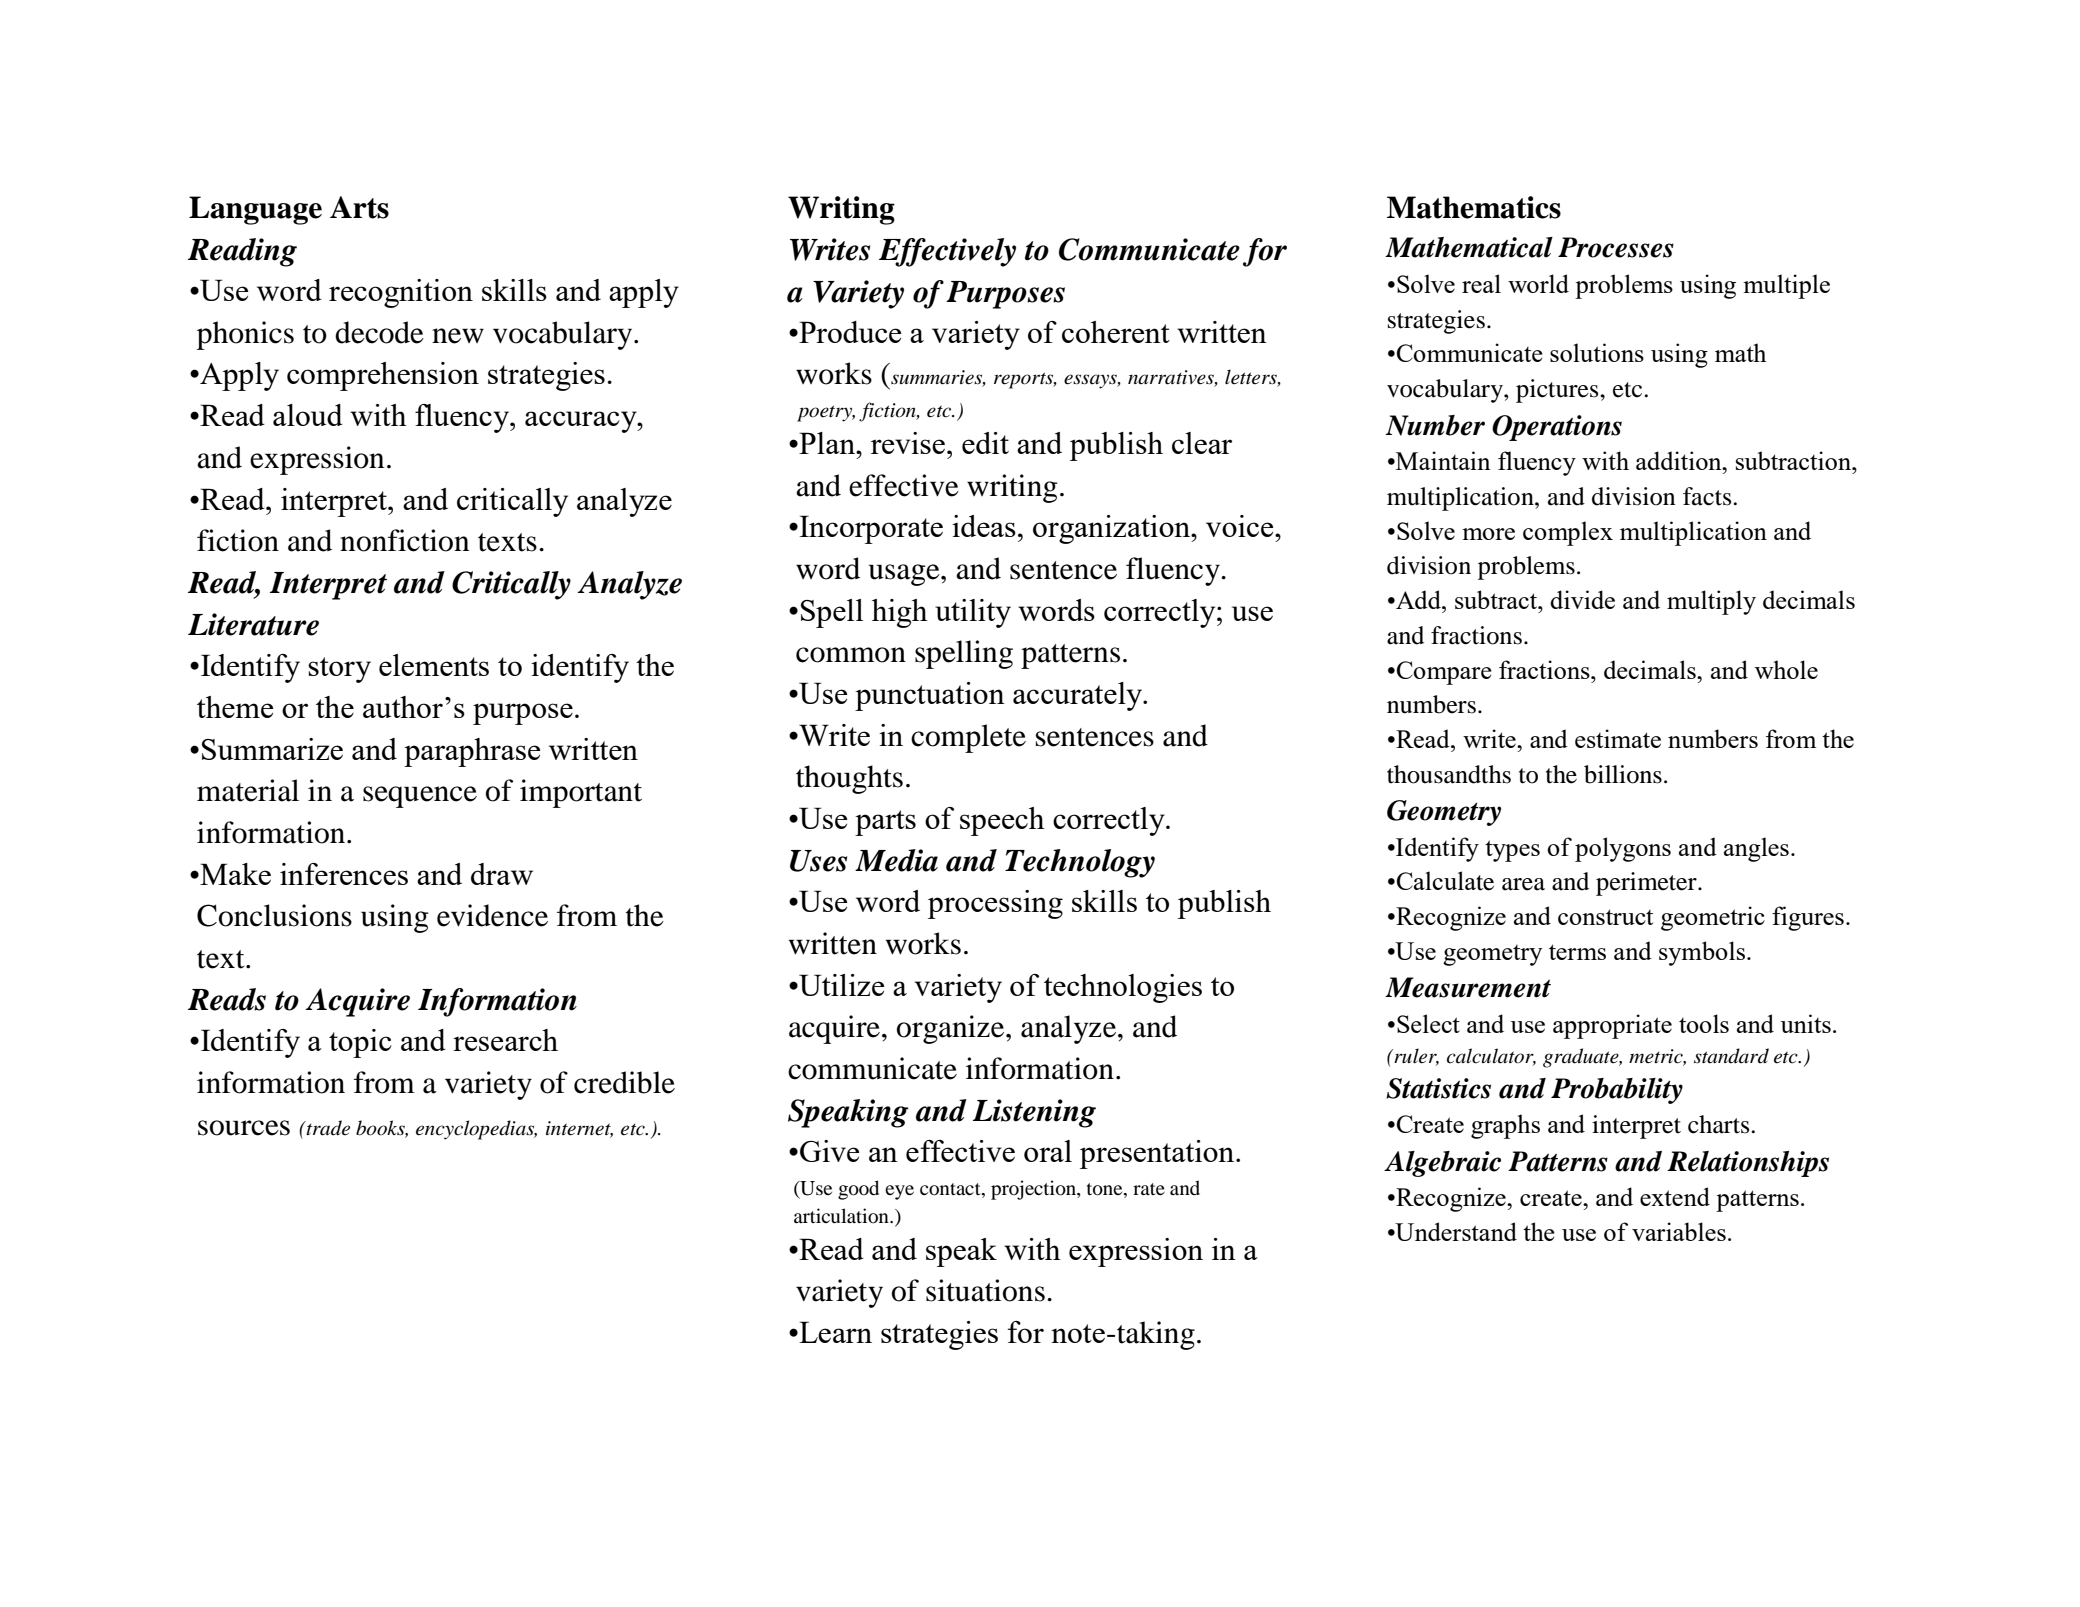 The image size is (2080, 1607). What do you see at coordinates (984, 526) in the page?
I see `ideas` at bounding box center [984, 526].
